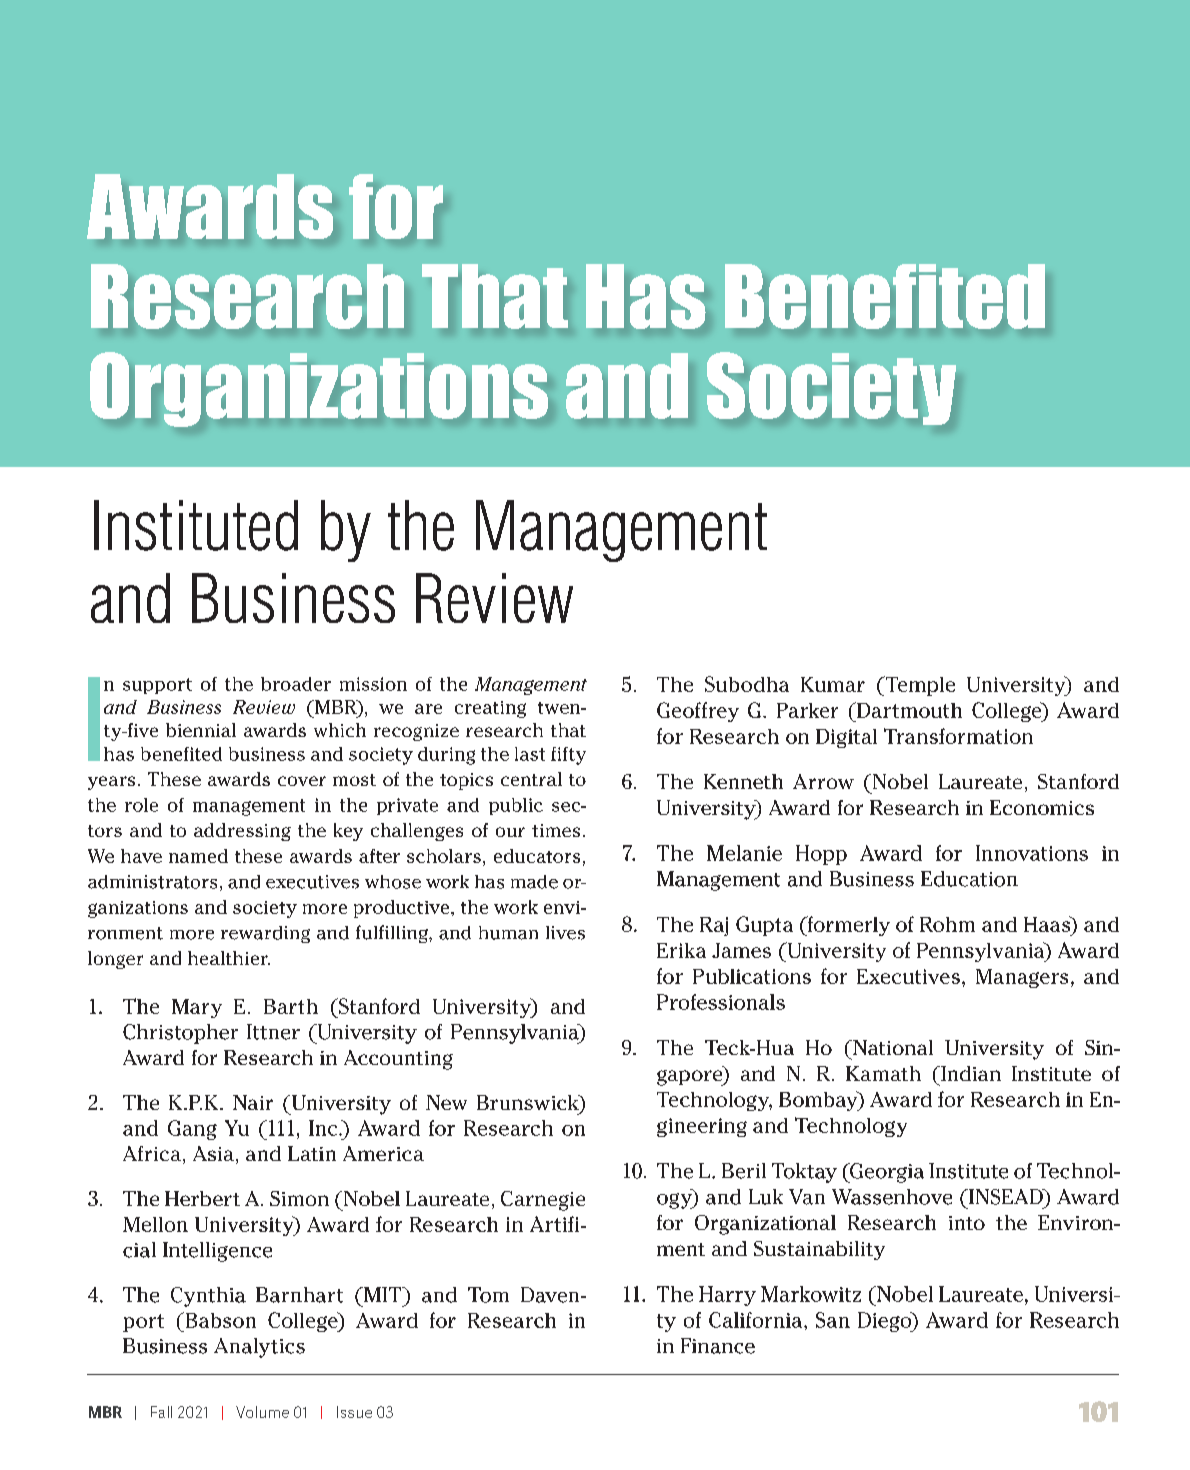 The width and height of the image is (1190, 1470). Describe the element at coordinates (908, 710) in the image. I see `Dartmouth` at that location.
